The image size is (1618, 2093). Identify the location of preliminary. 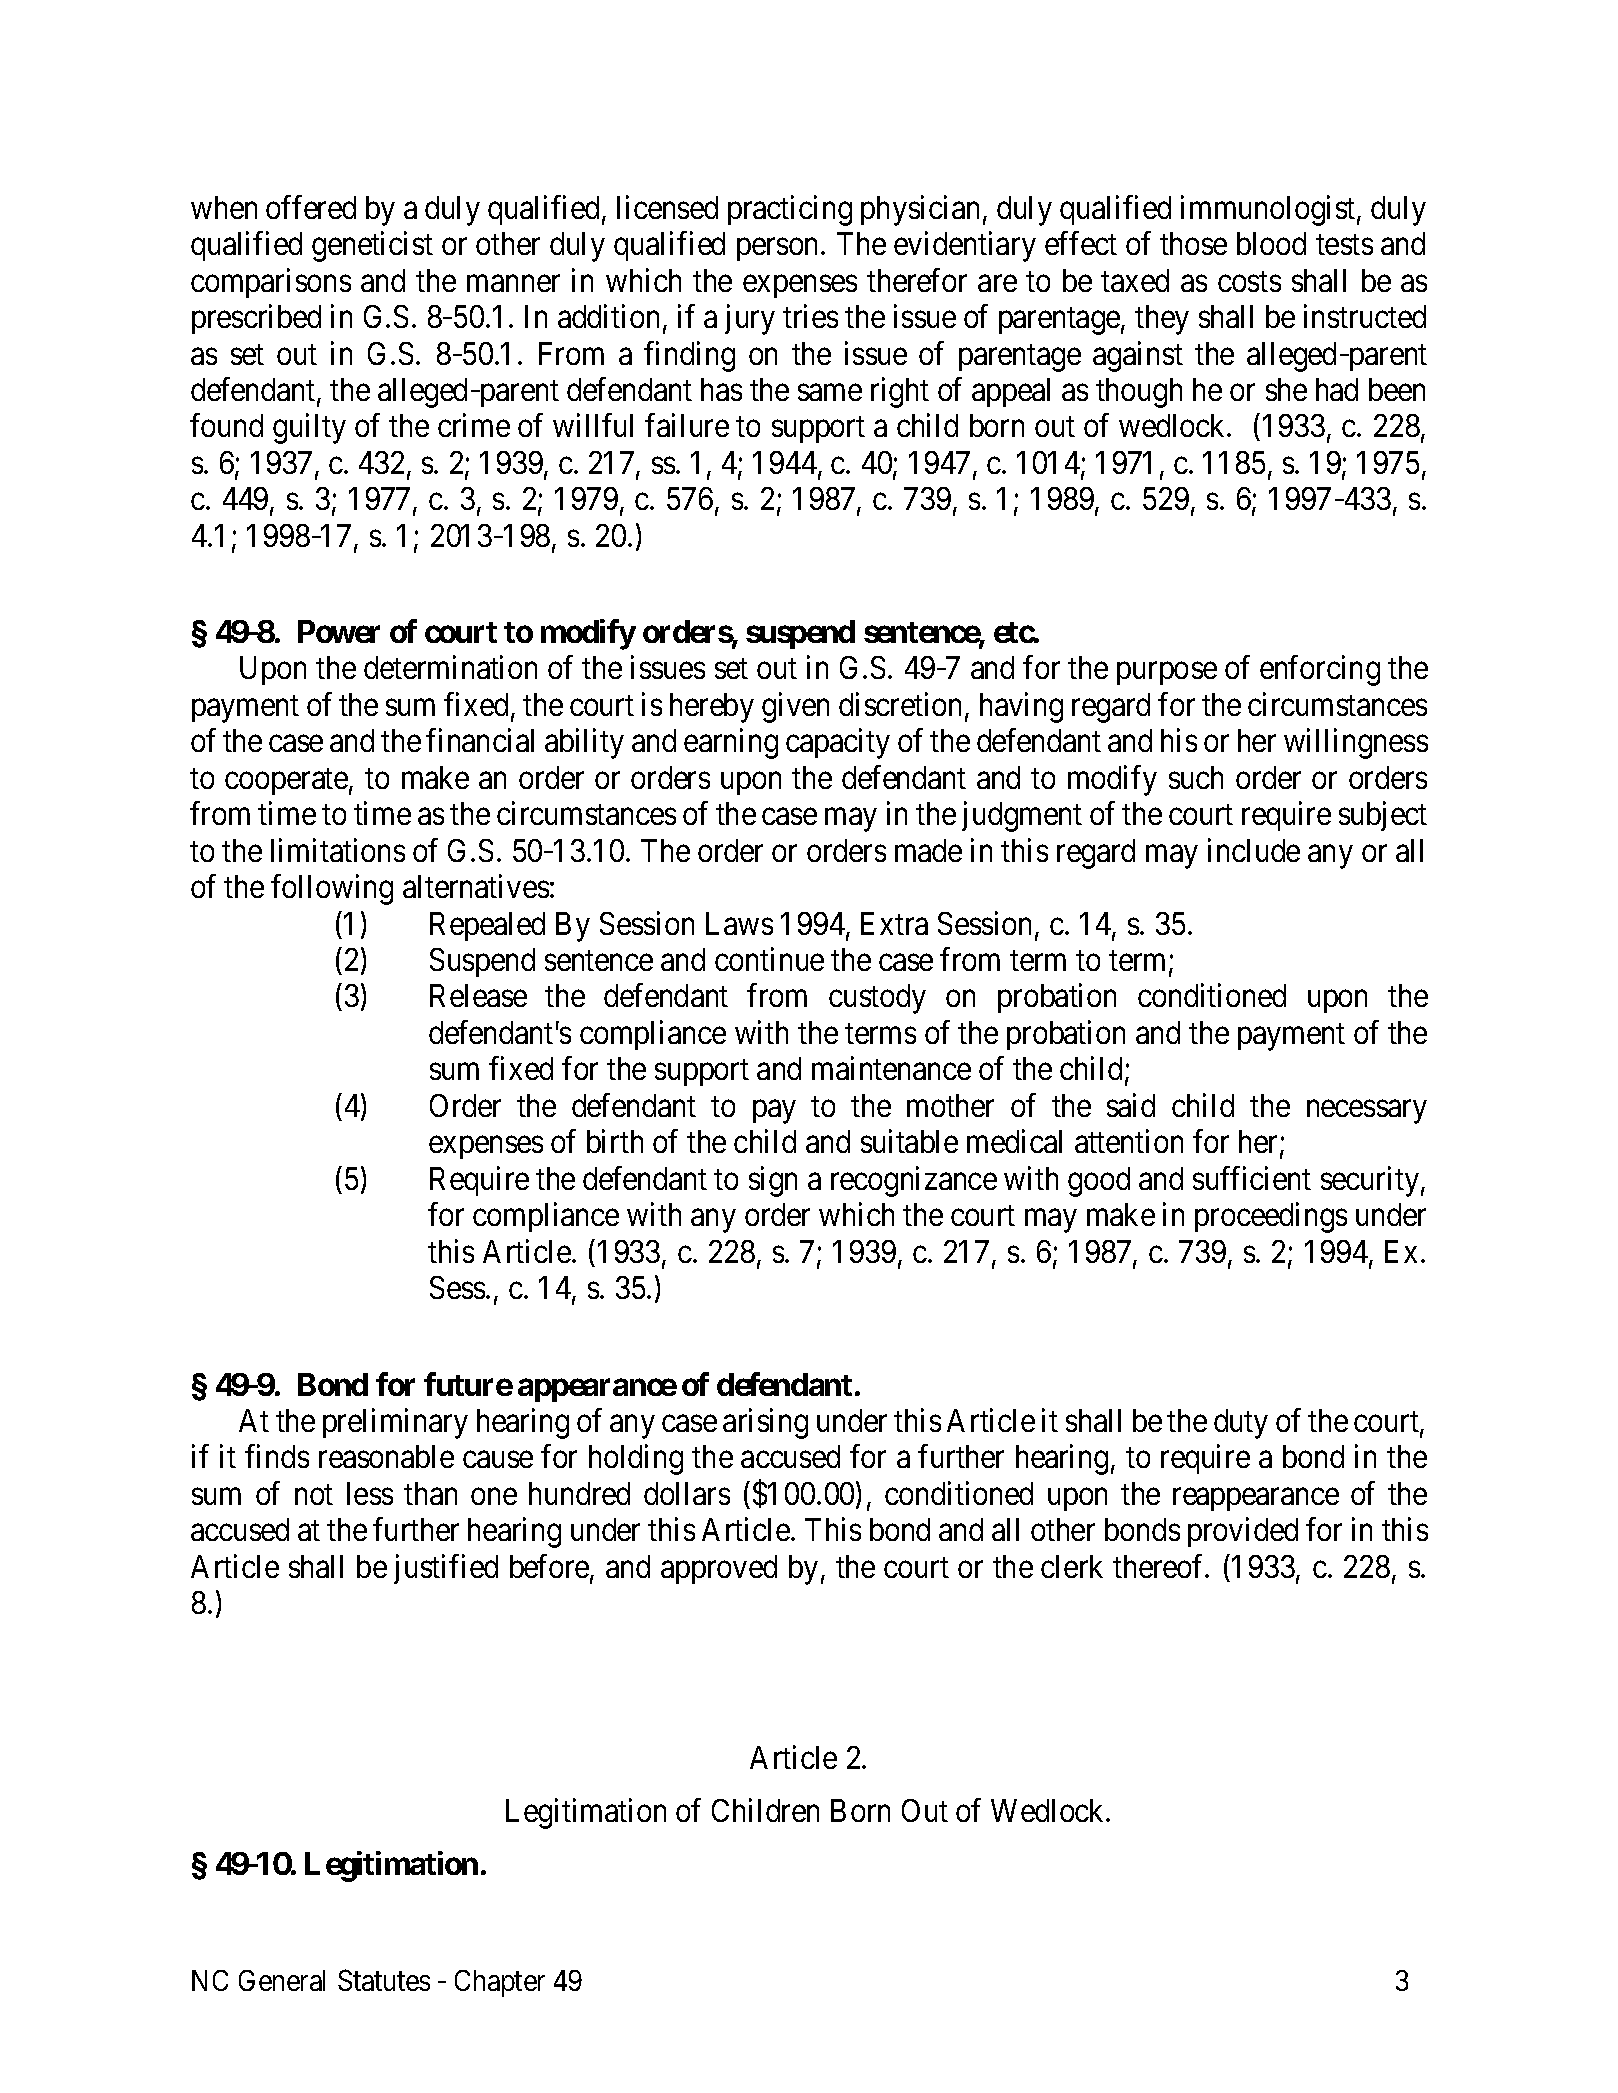
(395, 1423).
